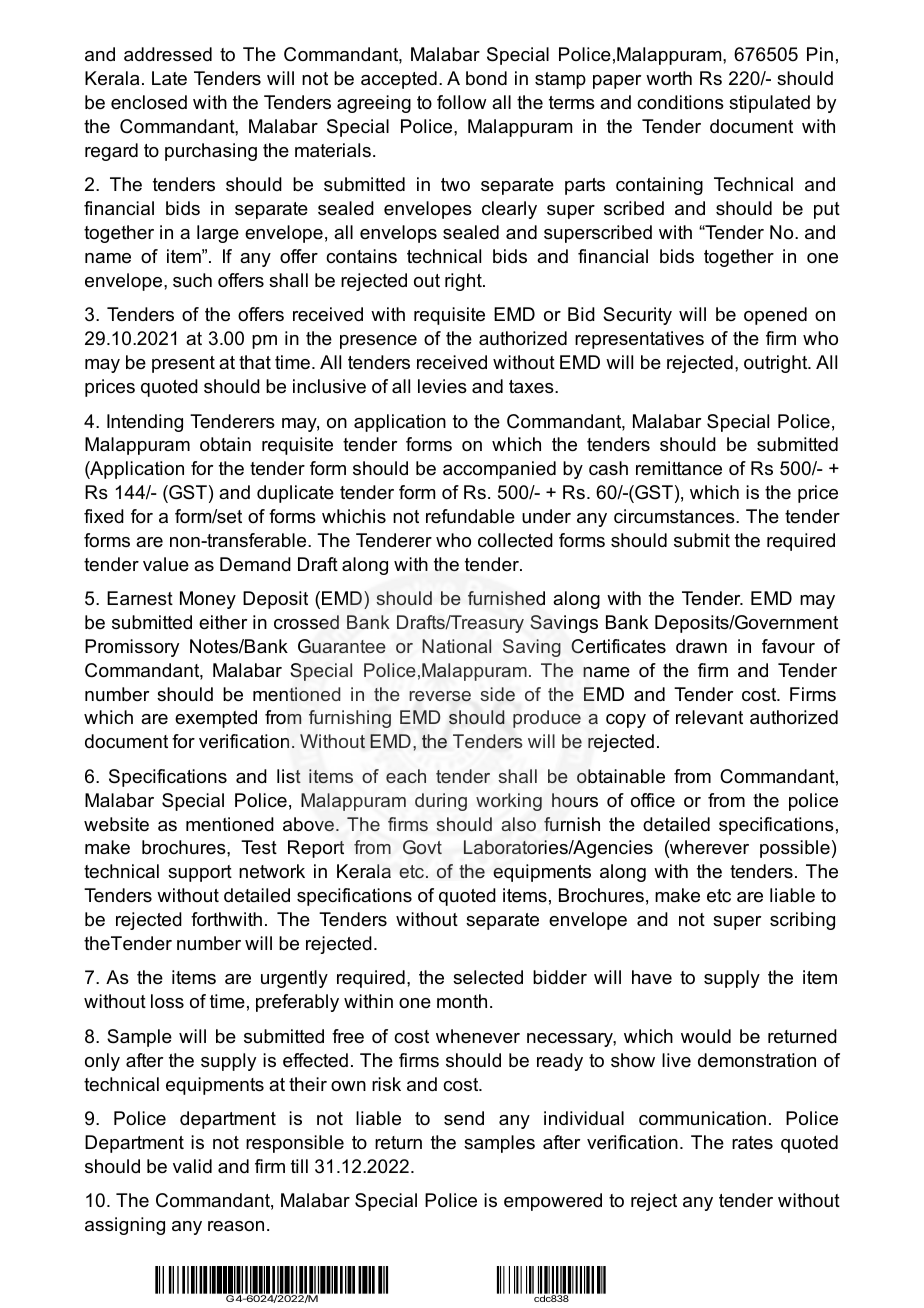  What do you see at coordinates (680, 102) in the screenshot?
I see `conditions` at bounding box center [680, 102].
